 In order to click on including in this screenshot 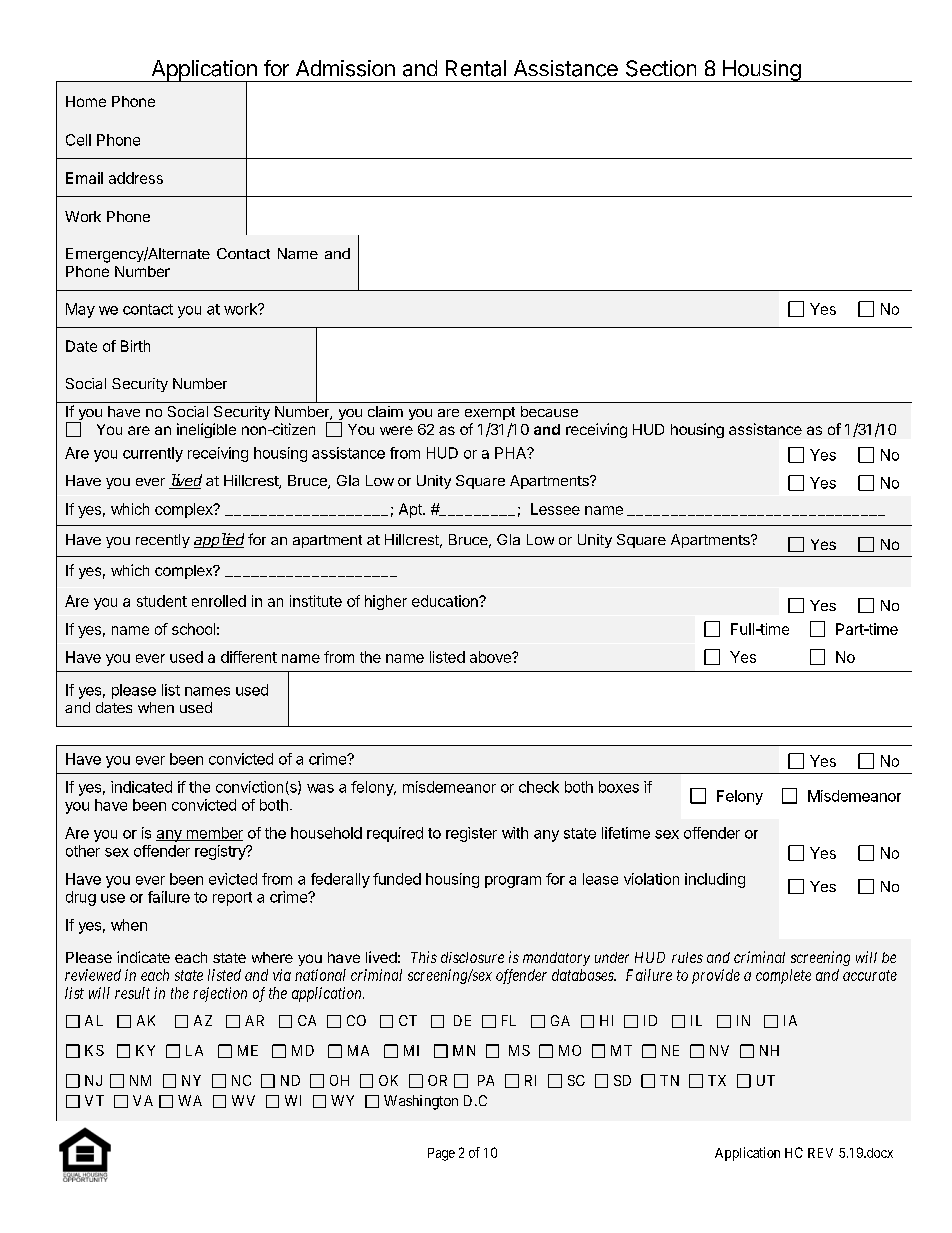, I will do `click(715, 880)`.
